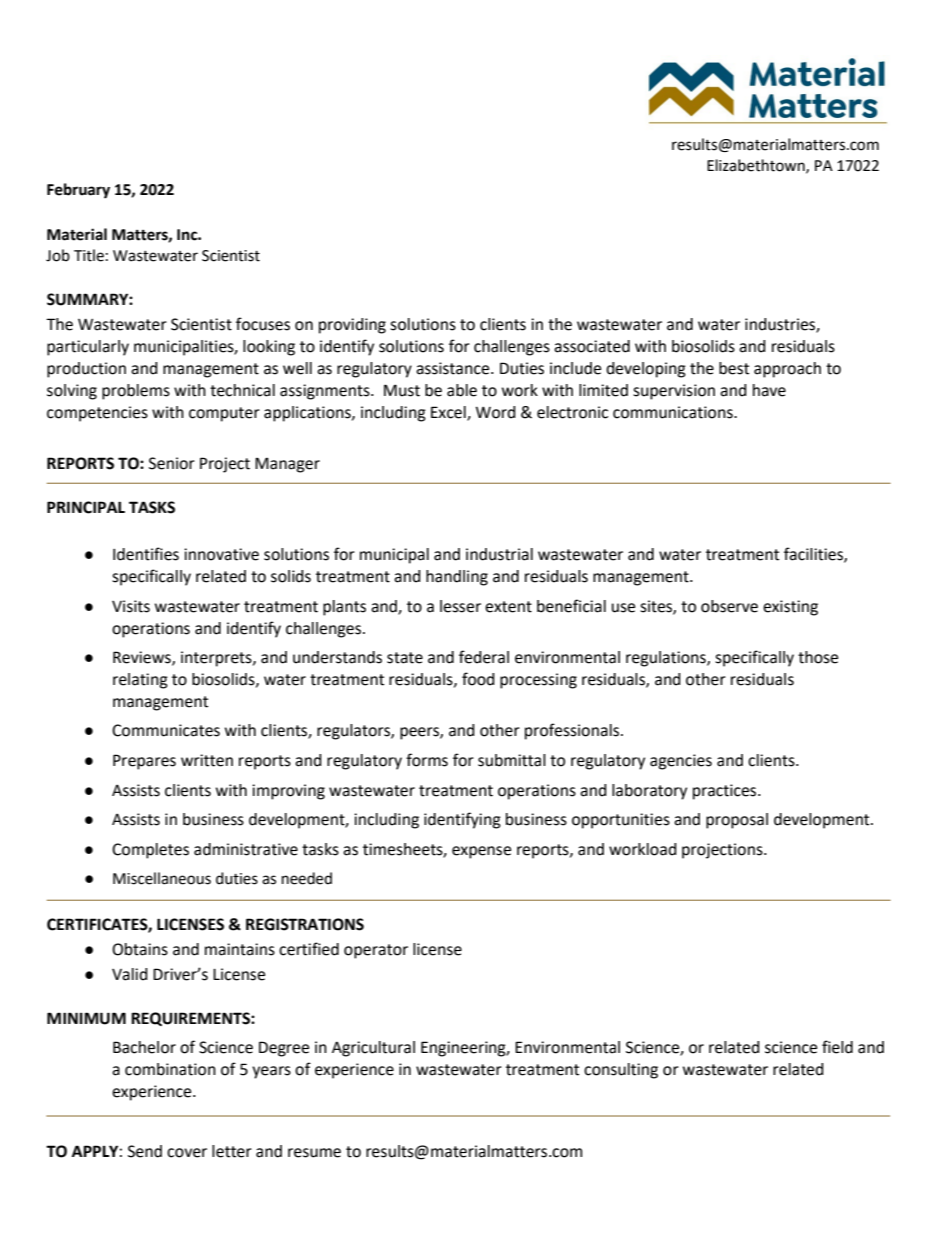  I want to click on proposal, so click(737, 821).
